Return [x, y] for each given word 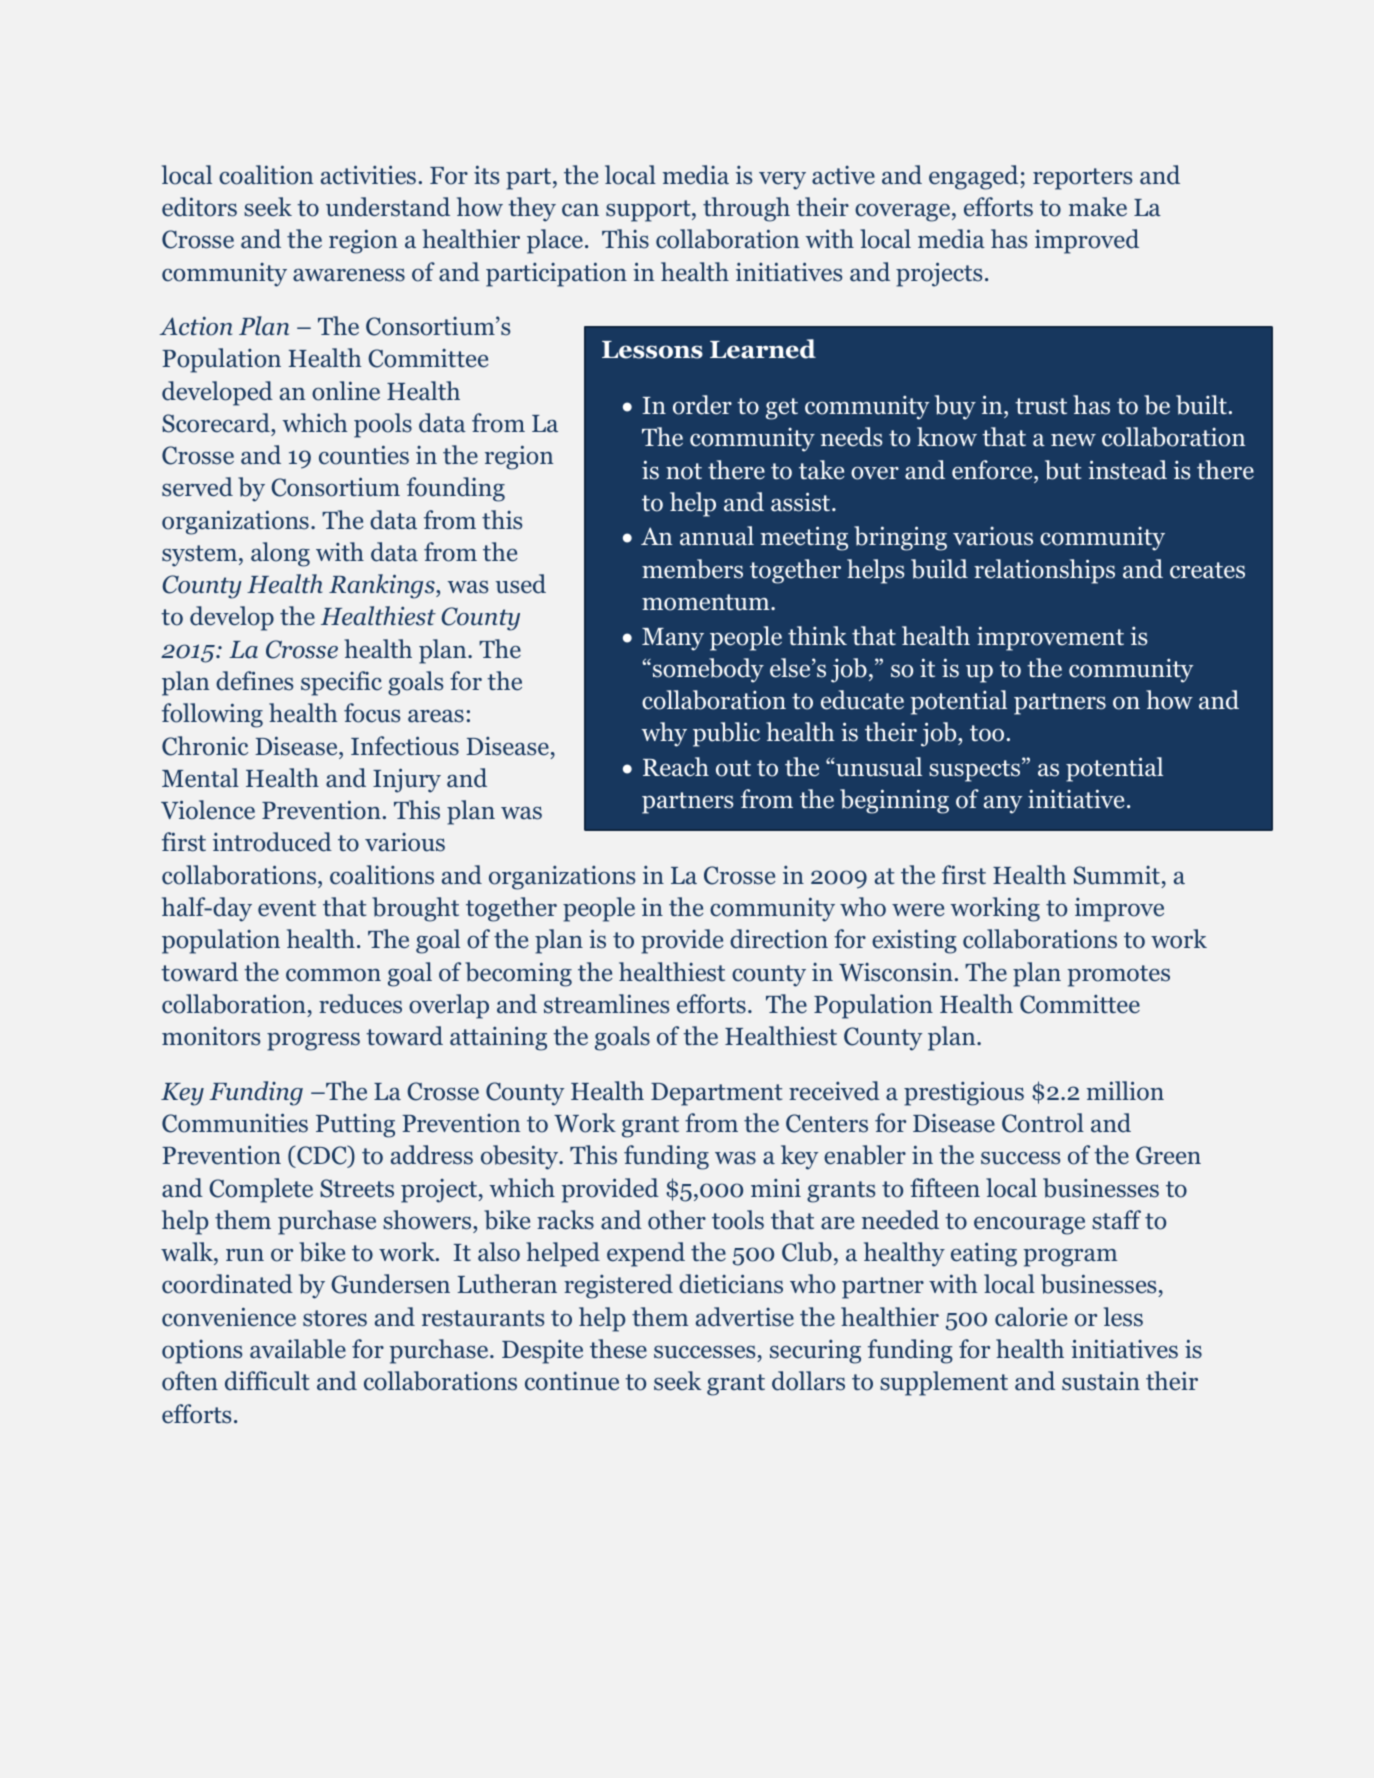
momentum [707, 602]
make [1098, 207]
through [746, 209]
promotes [1118, 976]
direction [779, 939]
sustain [1101, 1381]
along [280, 554]
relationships [1044, 571]
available [298, 1349]
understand [388, 207]
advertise [745, 1317]
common [333, 975]
